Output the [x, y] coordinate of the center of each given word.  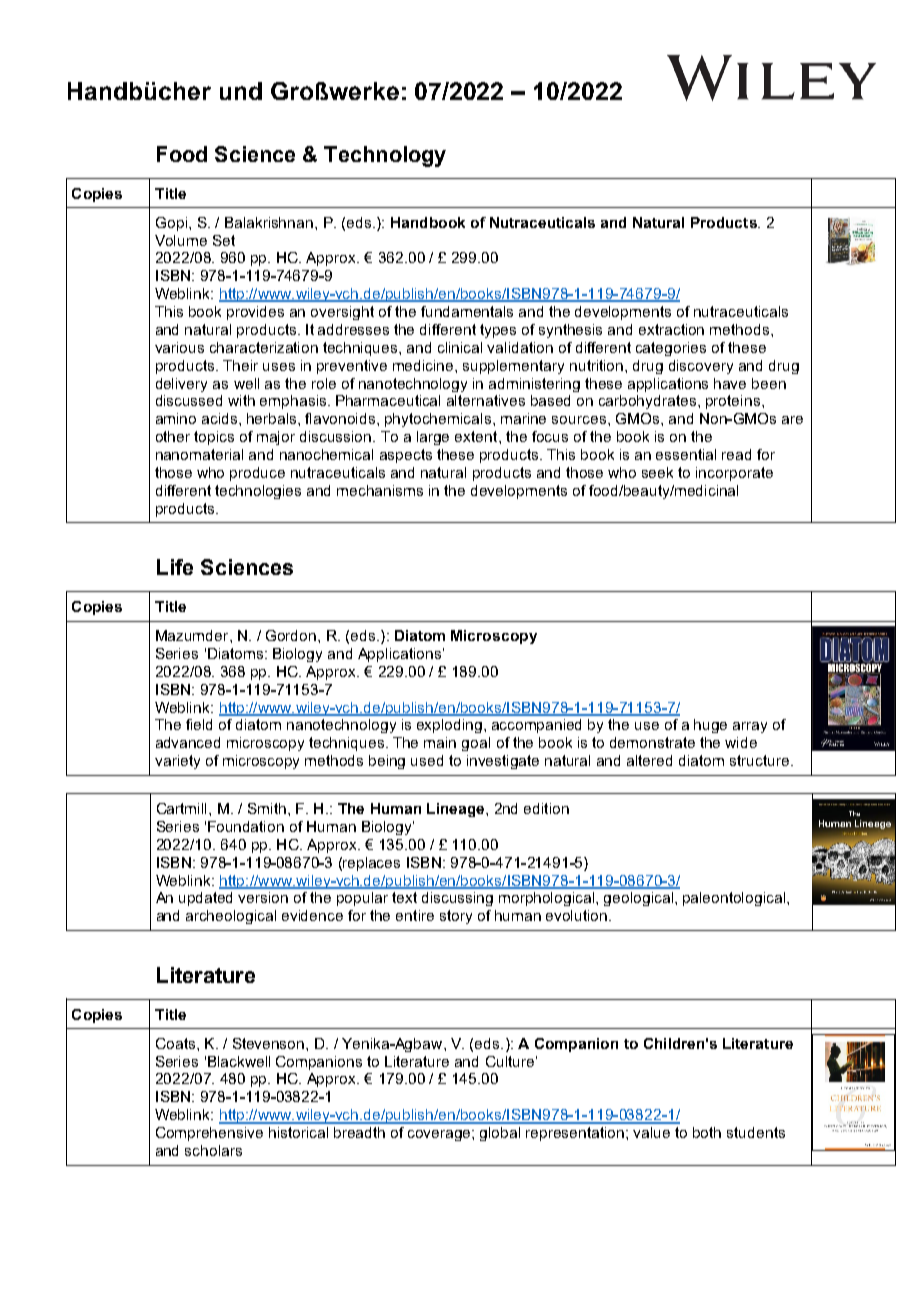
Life [175, 567]
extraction [671, 329]
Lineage [457, 810]
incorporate [734, 474]
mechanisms [380, 490]
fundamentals [467, 311]
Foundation [246, 826]
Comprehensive [209, 1134]
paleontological [735, 899]
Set [224, 240]
